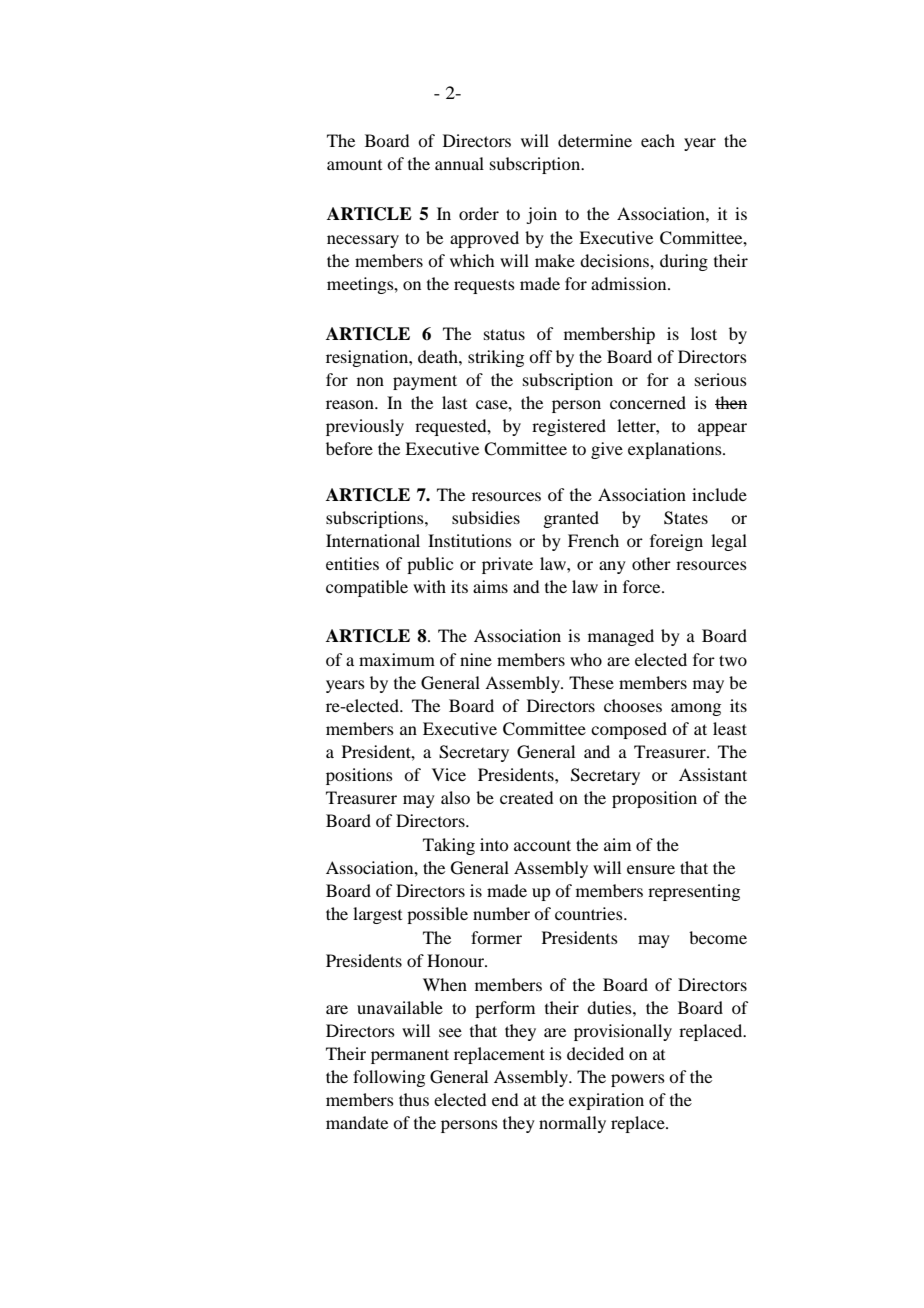 Image resolution: width=924 pixels, height=1308 pixels. I want to click on following, so click(389, 1078).
